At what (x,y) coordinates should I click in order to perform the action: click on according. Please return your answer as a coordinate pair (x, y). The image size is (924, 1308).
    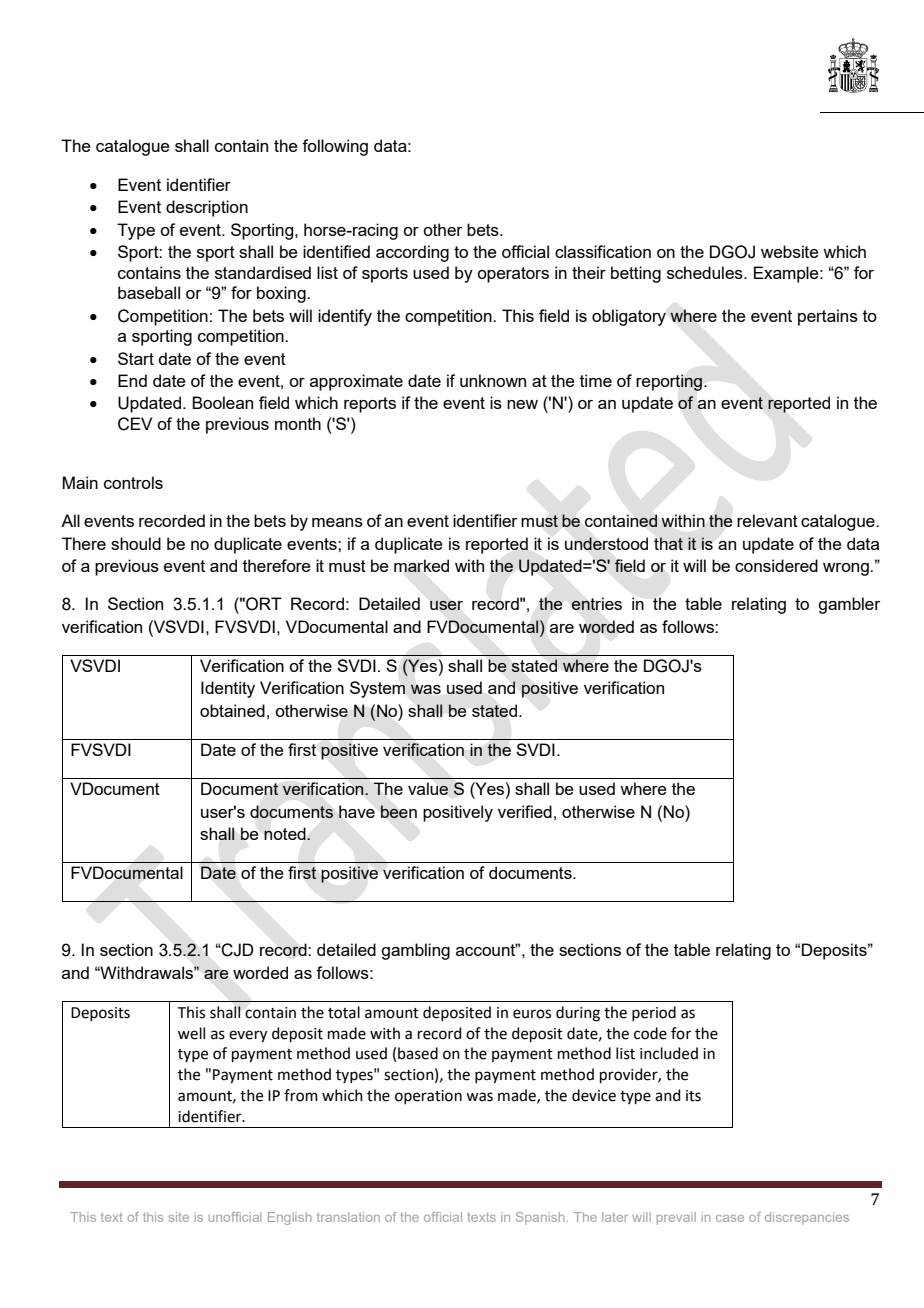
    Looking at the image, I should click on (412, 253).
